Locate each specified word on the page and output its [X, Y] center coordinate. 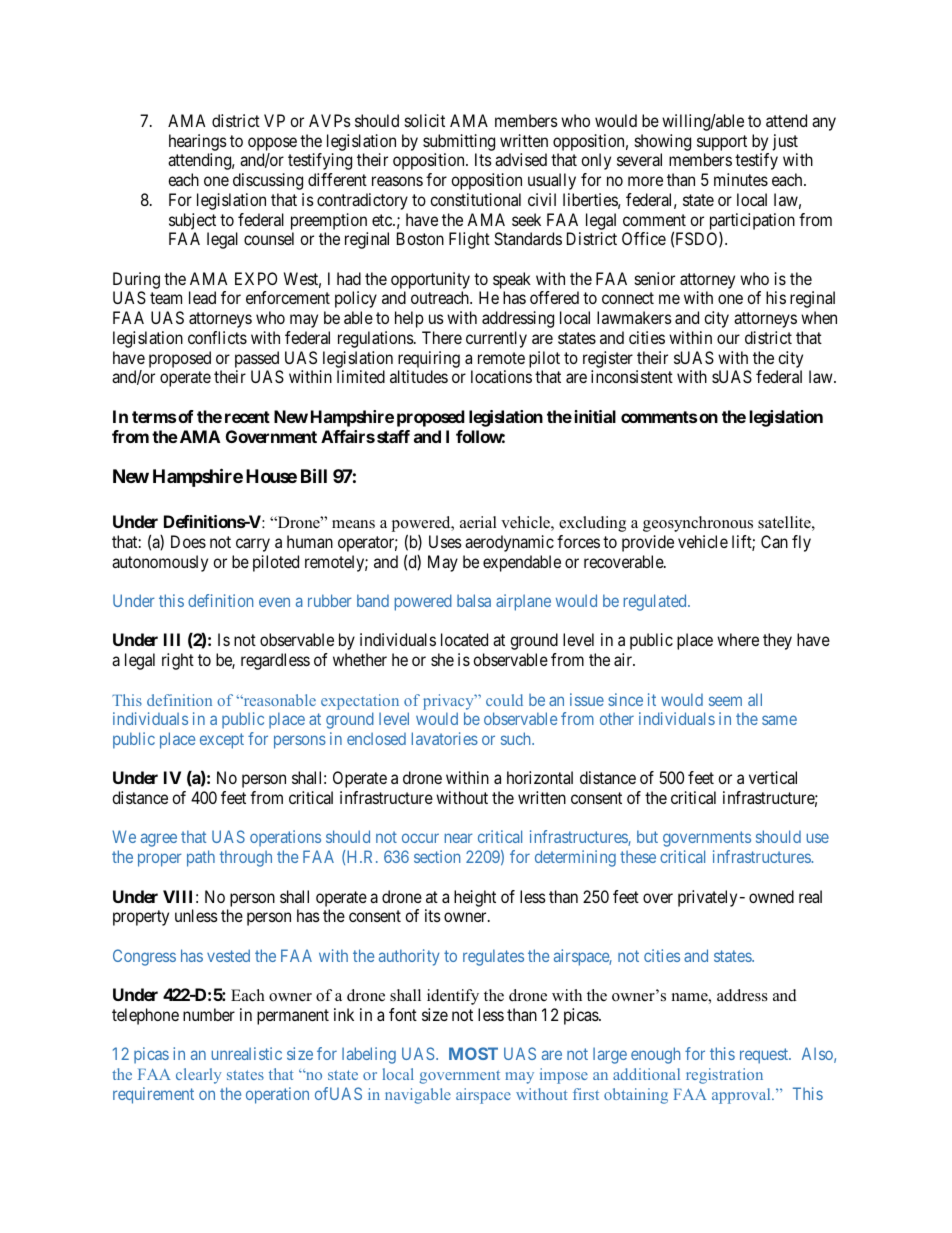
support [722, 143]
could [504, 700]
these [638, 856]
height [475, 898]
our [728, 339]
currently [496, 339]
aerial [478, 522]
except [222, 741]
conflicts [217, 337]
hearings [198, 142]
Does [188, 541]
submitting [459, 142]
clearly [198, 1076]
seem [725, 701]
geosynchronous [698, 524]
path [201, 858]
